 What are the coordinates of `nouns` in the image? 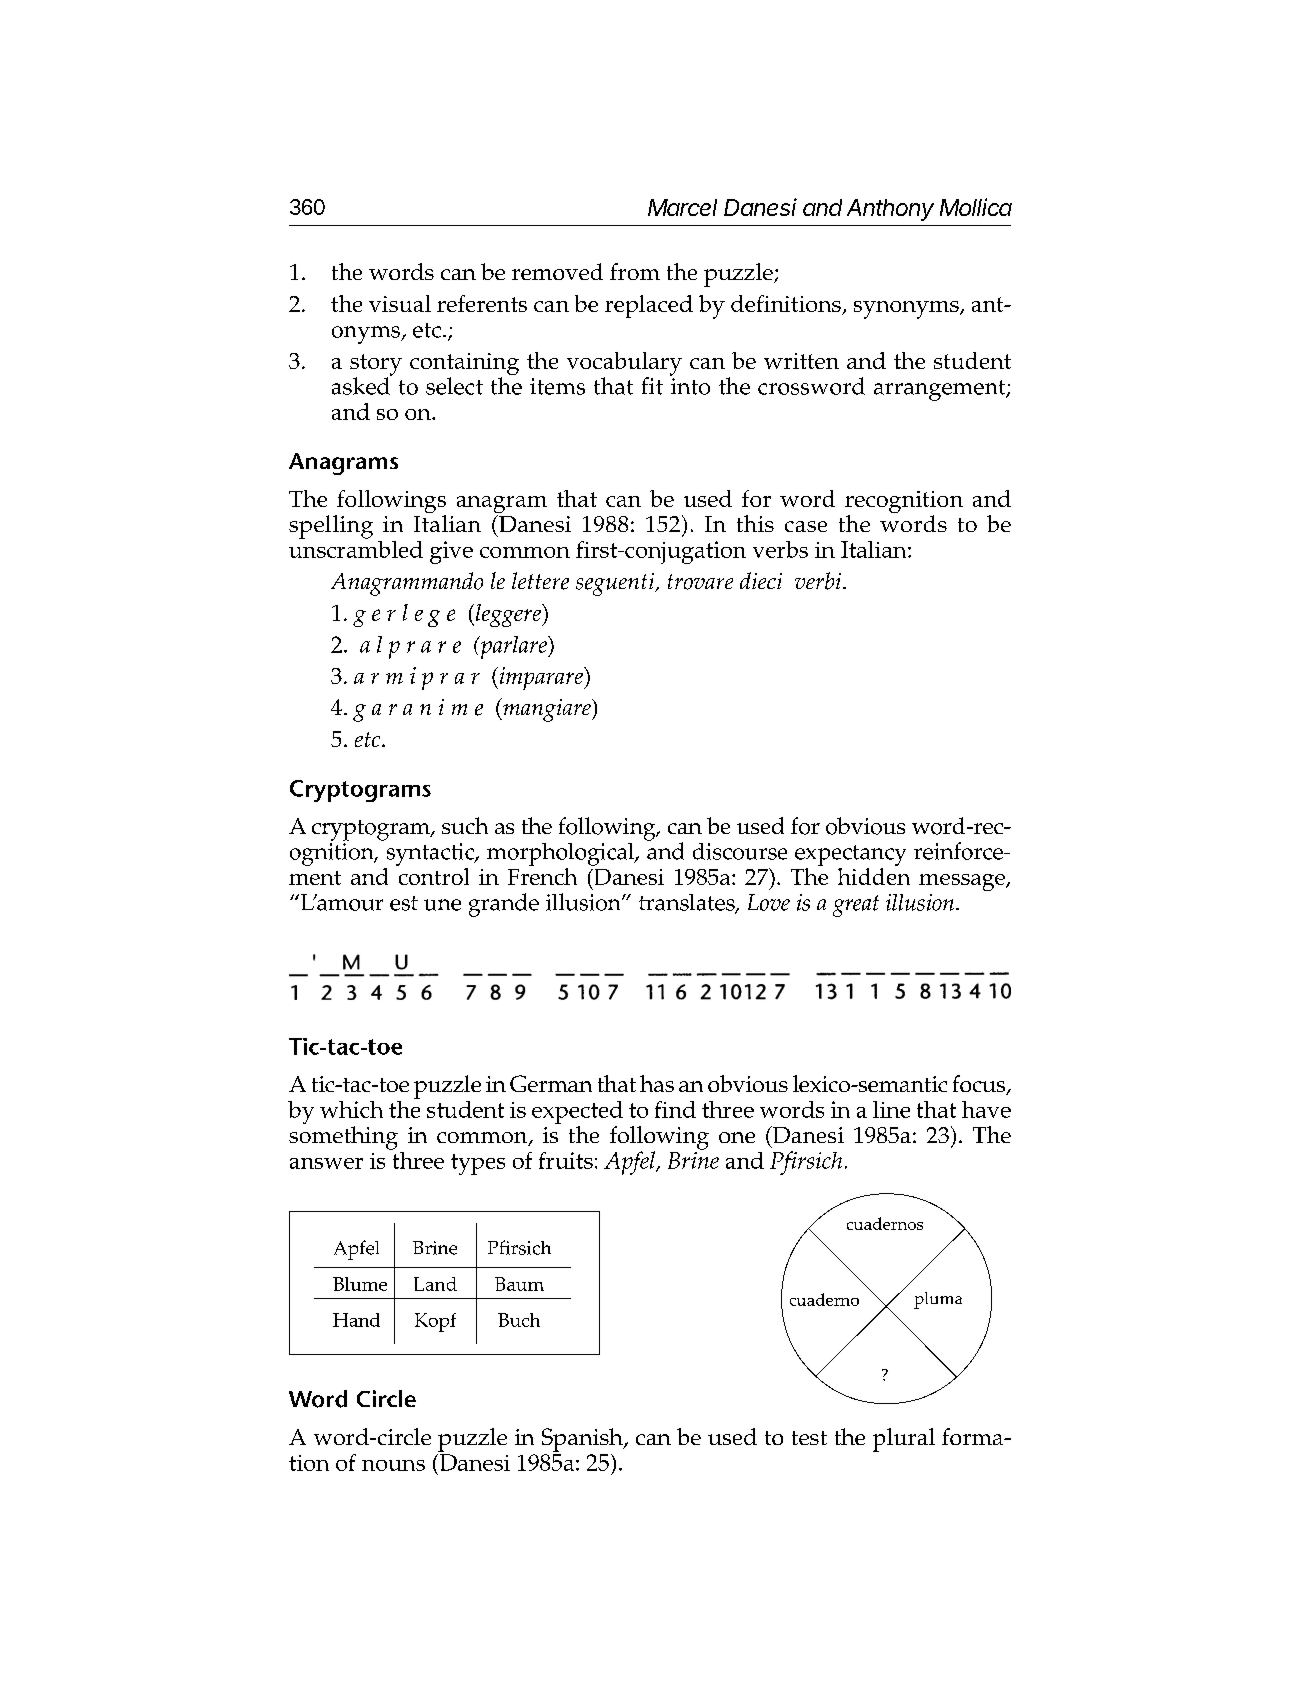 It's located at (393, 1465).
